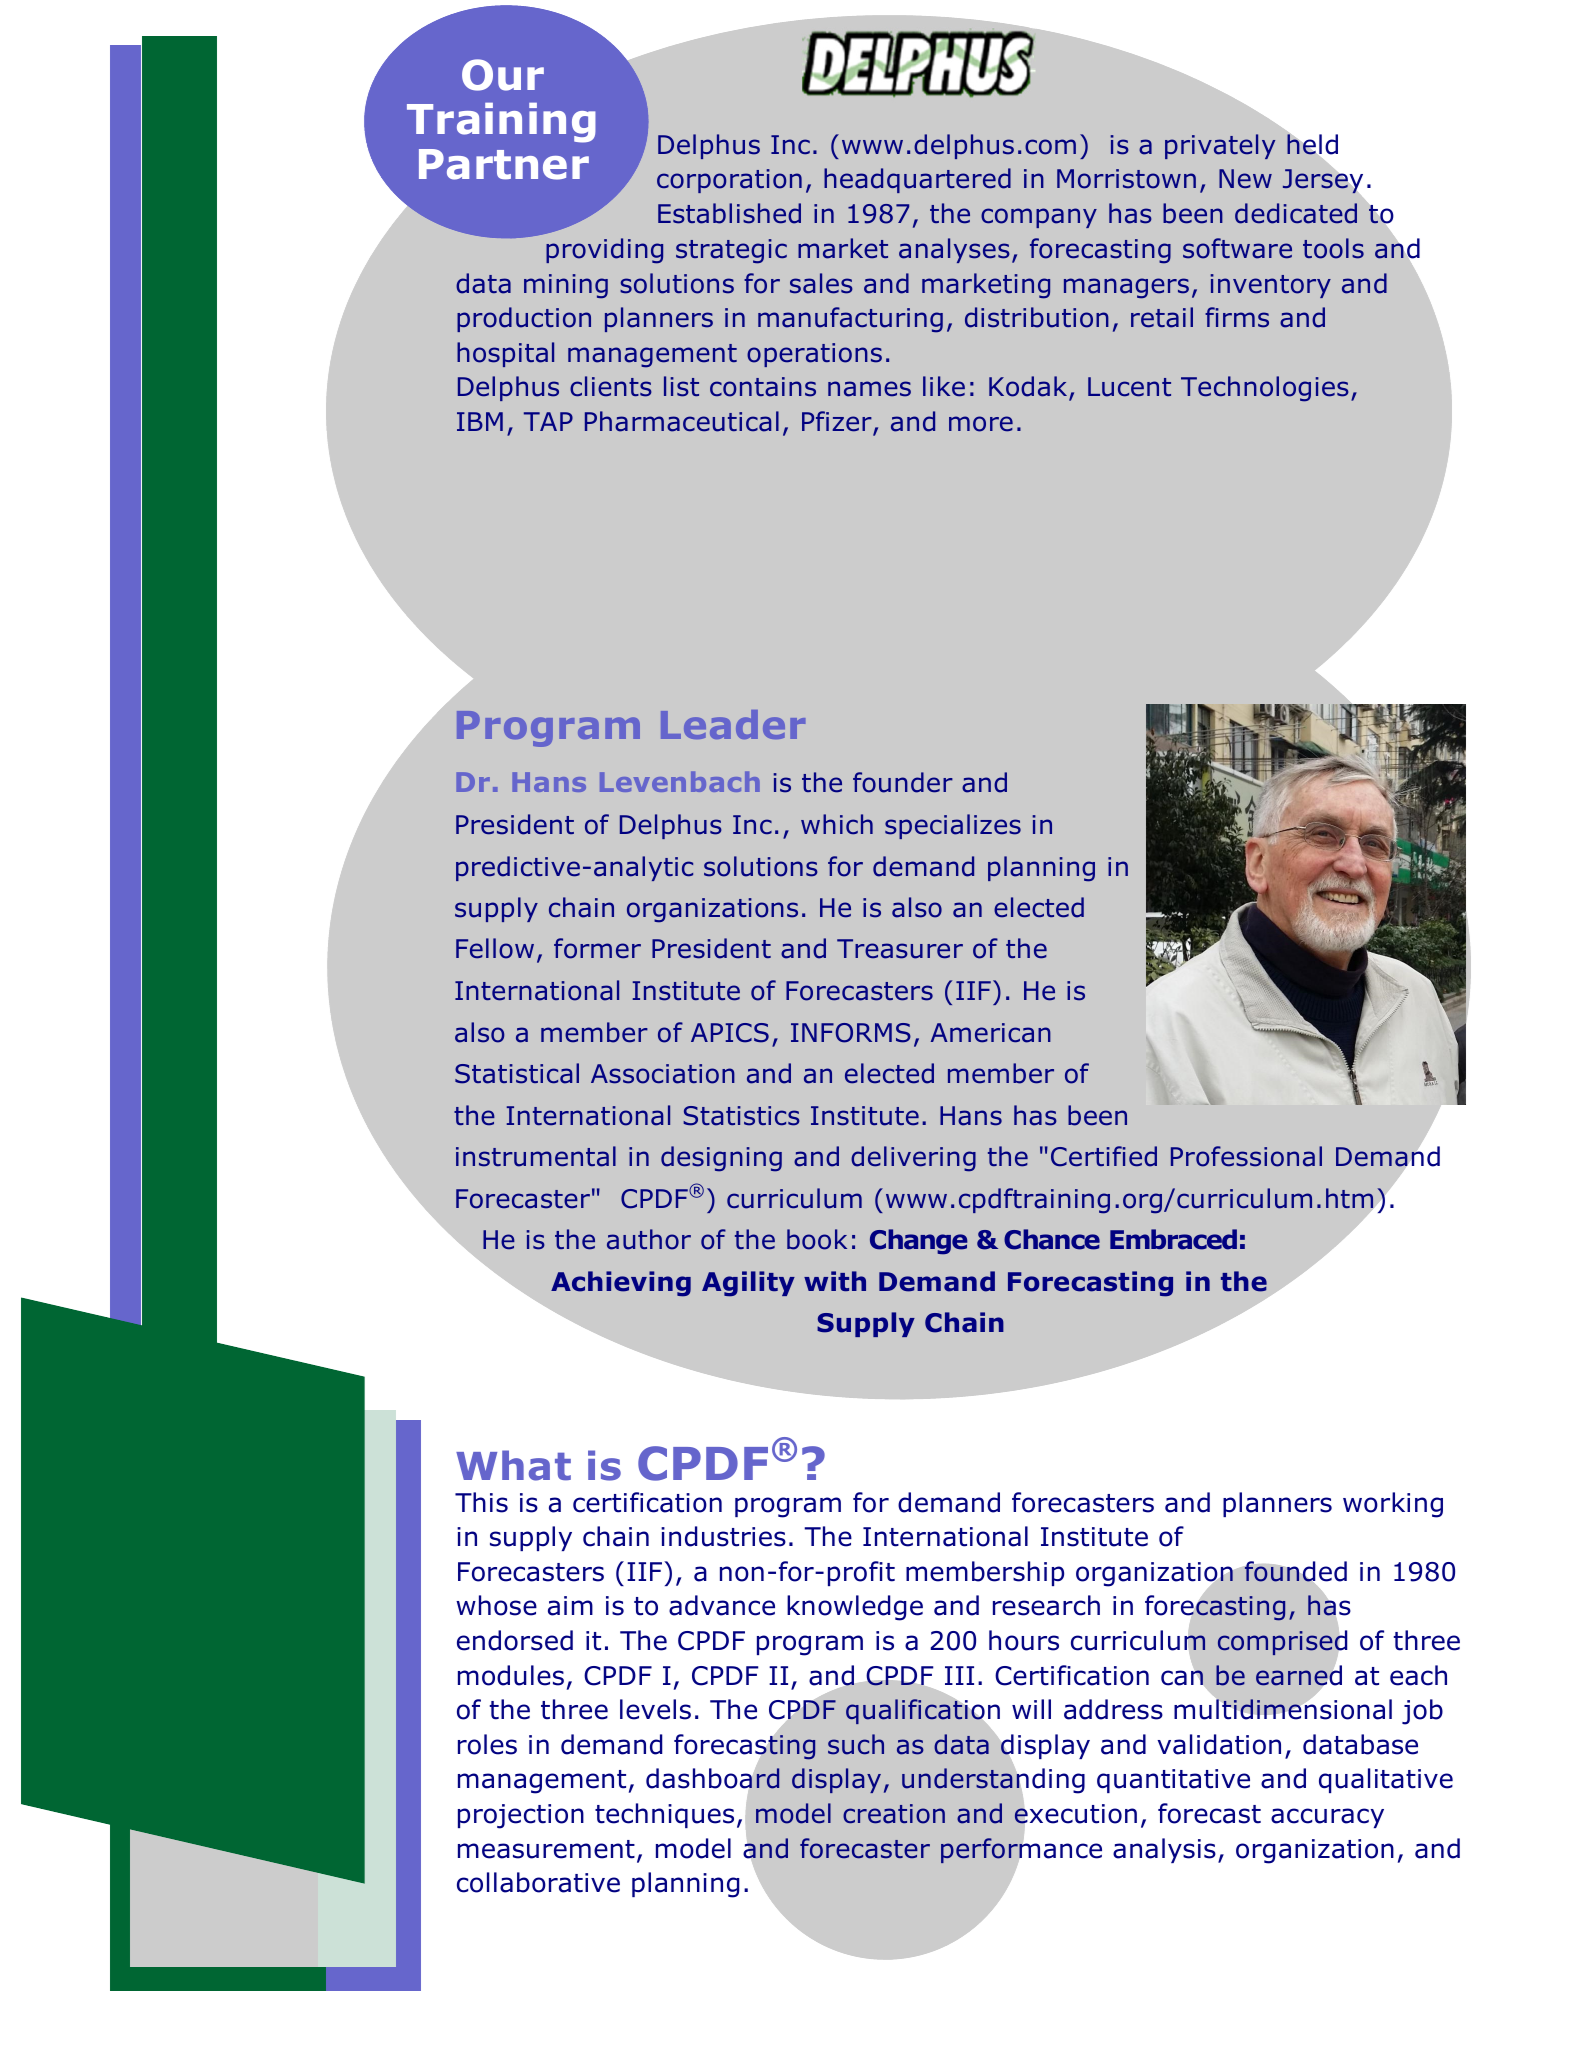 Image resolution: width=1584 pixels, height=2050 pixels. I want to click on founder, so click(903, 782).
